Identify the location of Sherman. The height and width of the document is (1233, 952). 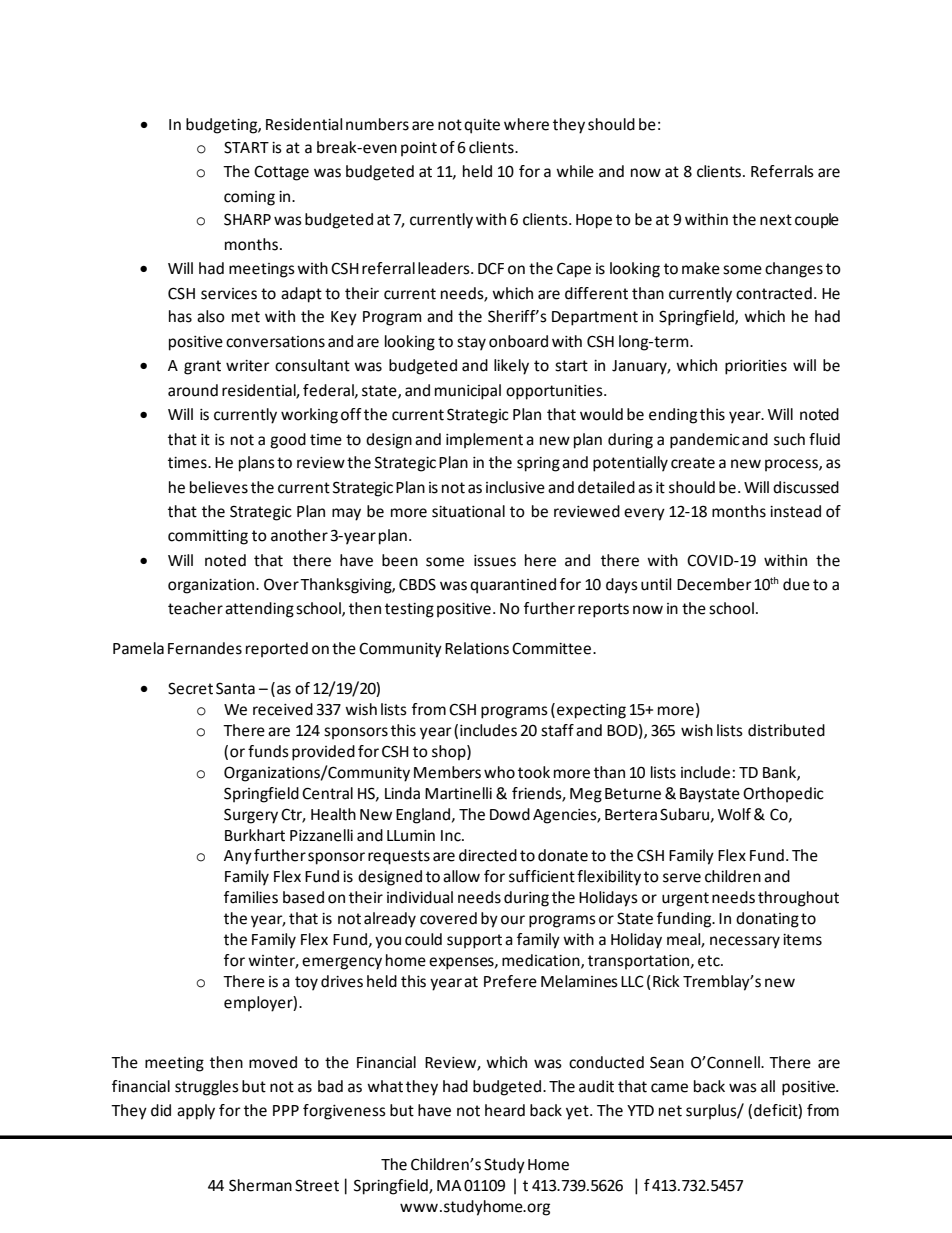
(260, 1185).
